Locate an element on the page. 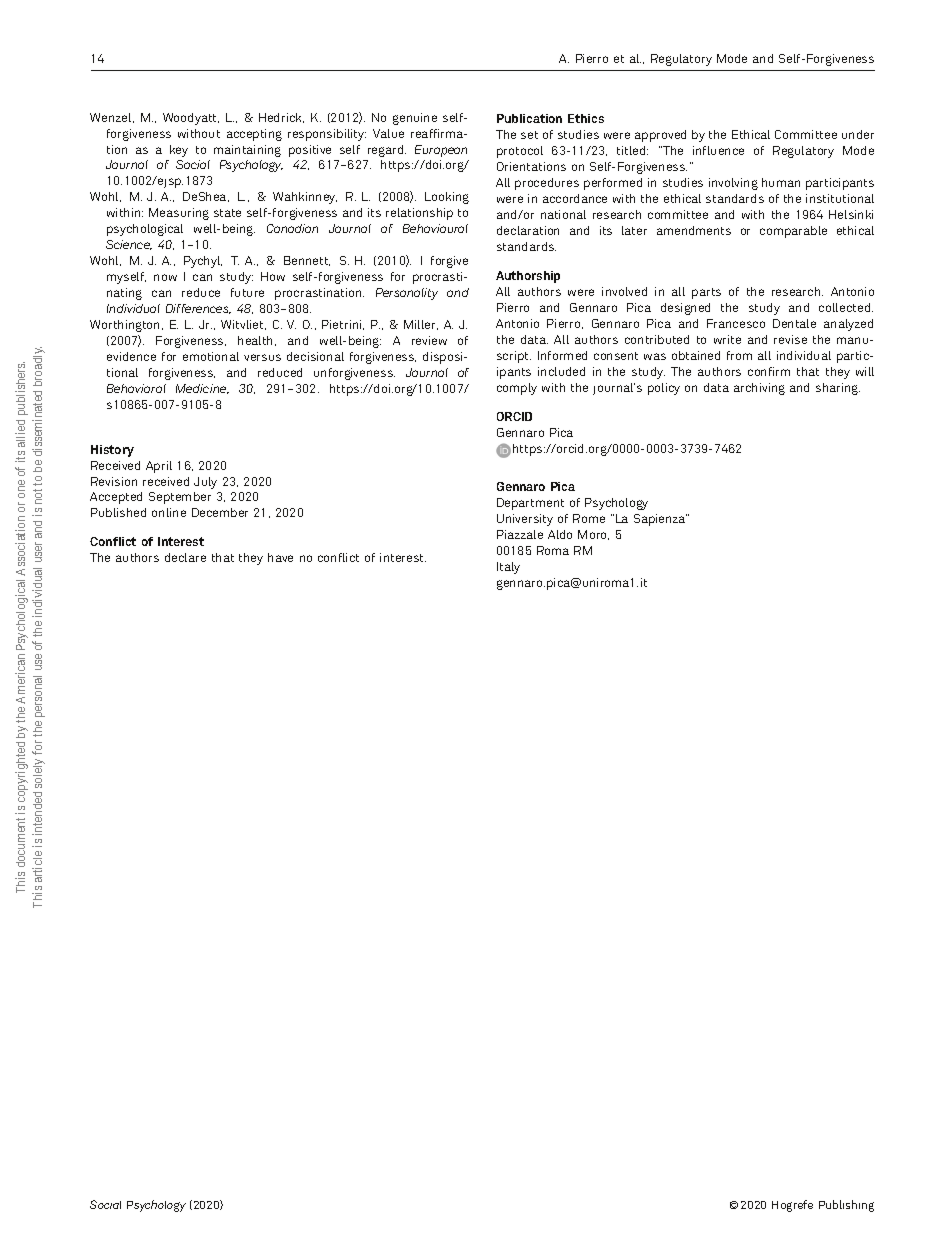 The width and height of the document is (952, 1257). Publishing is located at coordinates (846, 1206).
